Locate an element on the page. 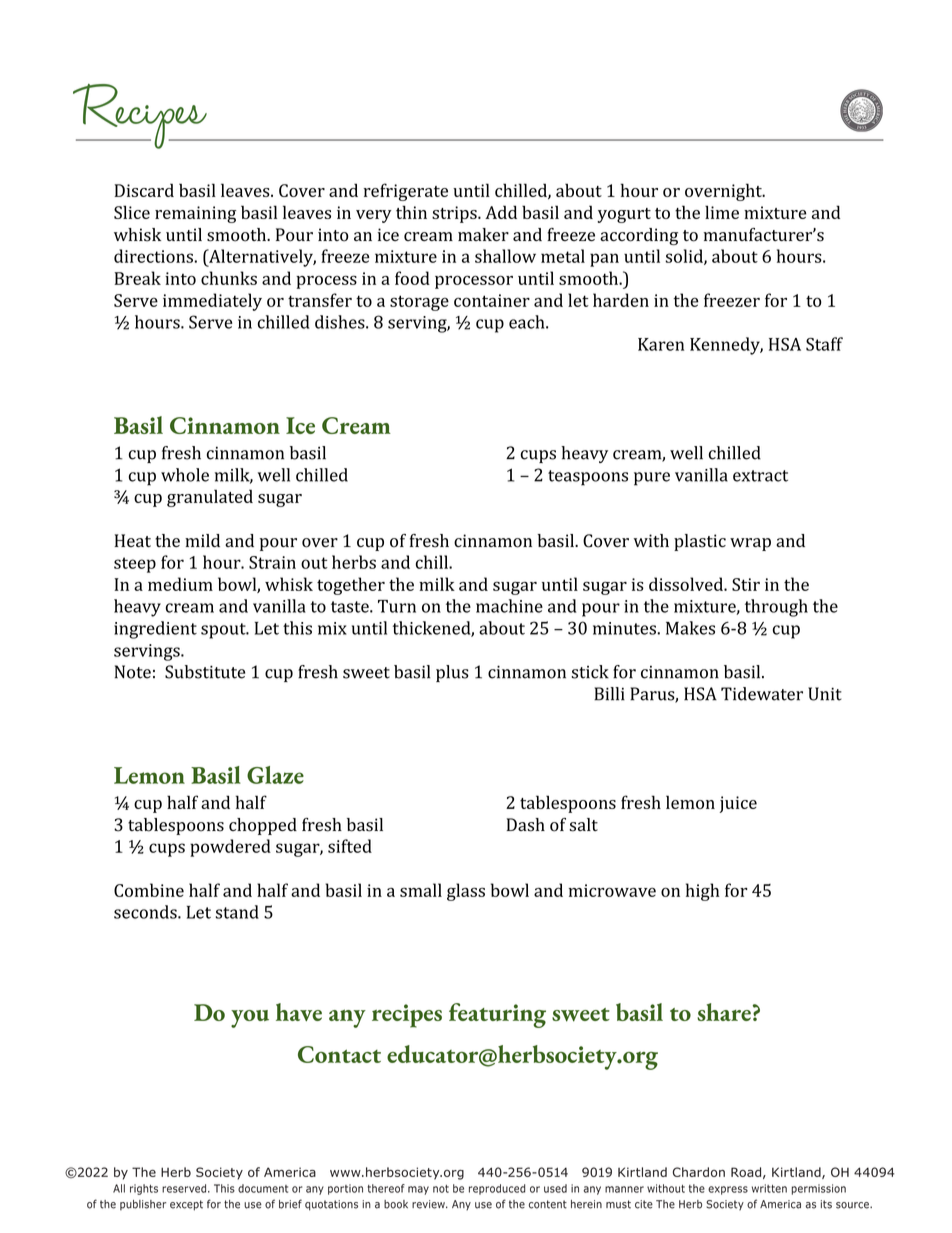 The image size is (952, 1233). remaining is located at coordinates (195, 214).
